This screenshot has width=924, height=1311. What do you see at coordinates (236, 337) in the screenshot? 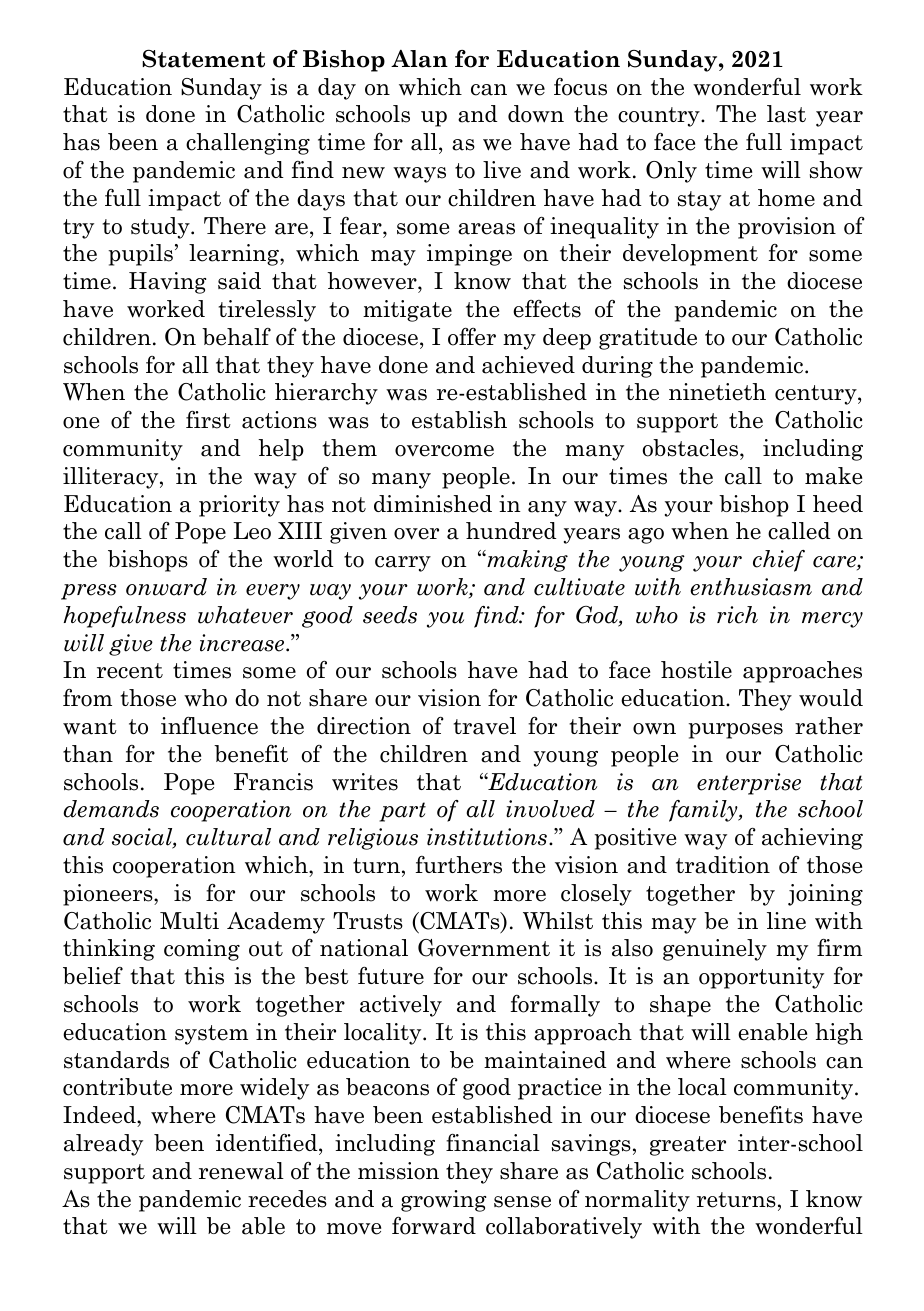
I see `behalf` at bounding box center [236, 337].
